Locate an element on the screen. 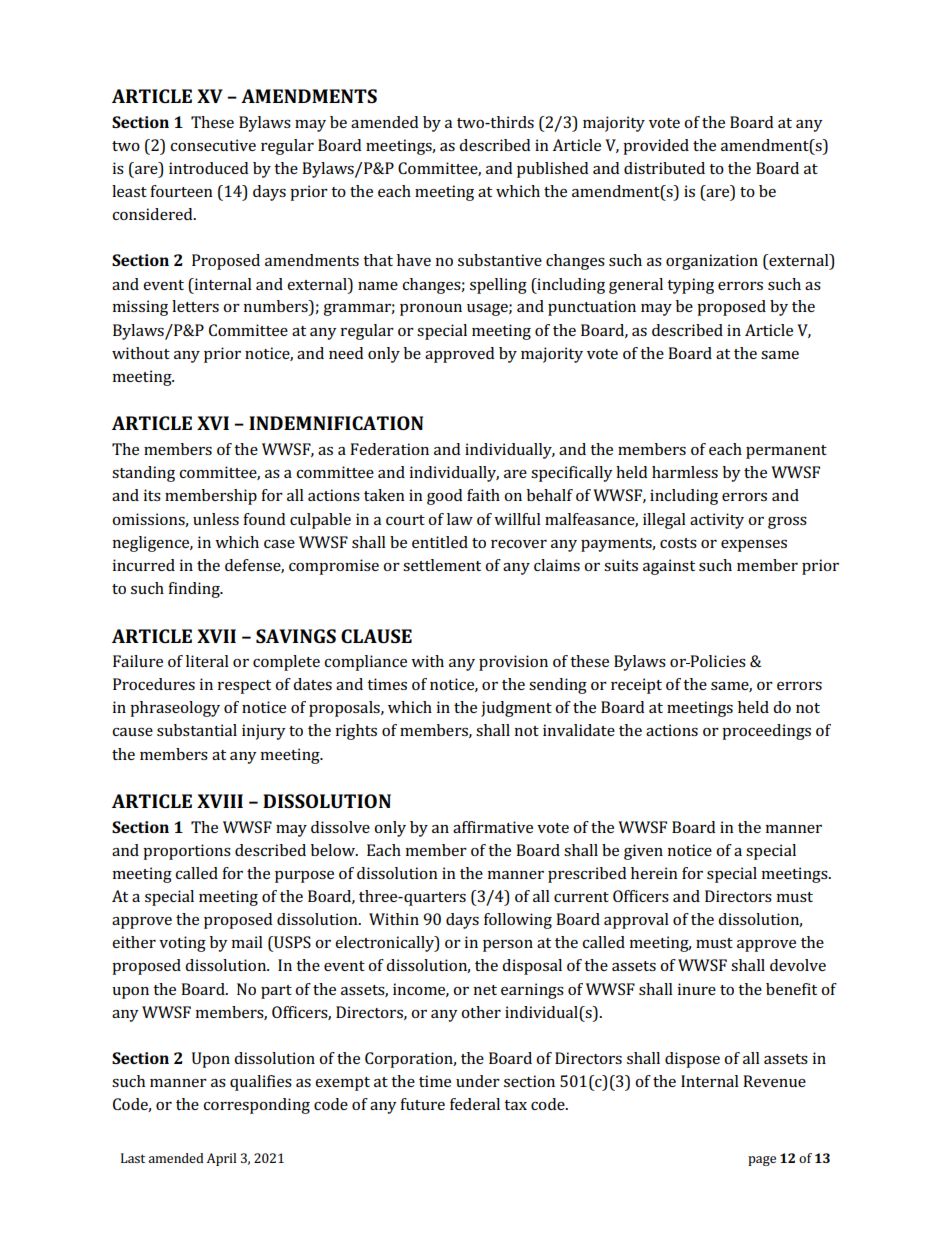 Image resolution: width=952 pixels, height=1233 pixels. April is located at coordinates (221, 1159).
